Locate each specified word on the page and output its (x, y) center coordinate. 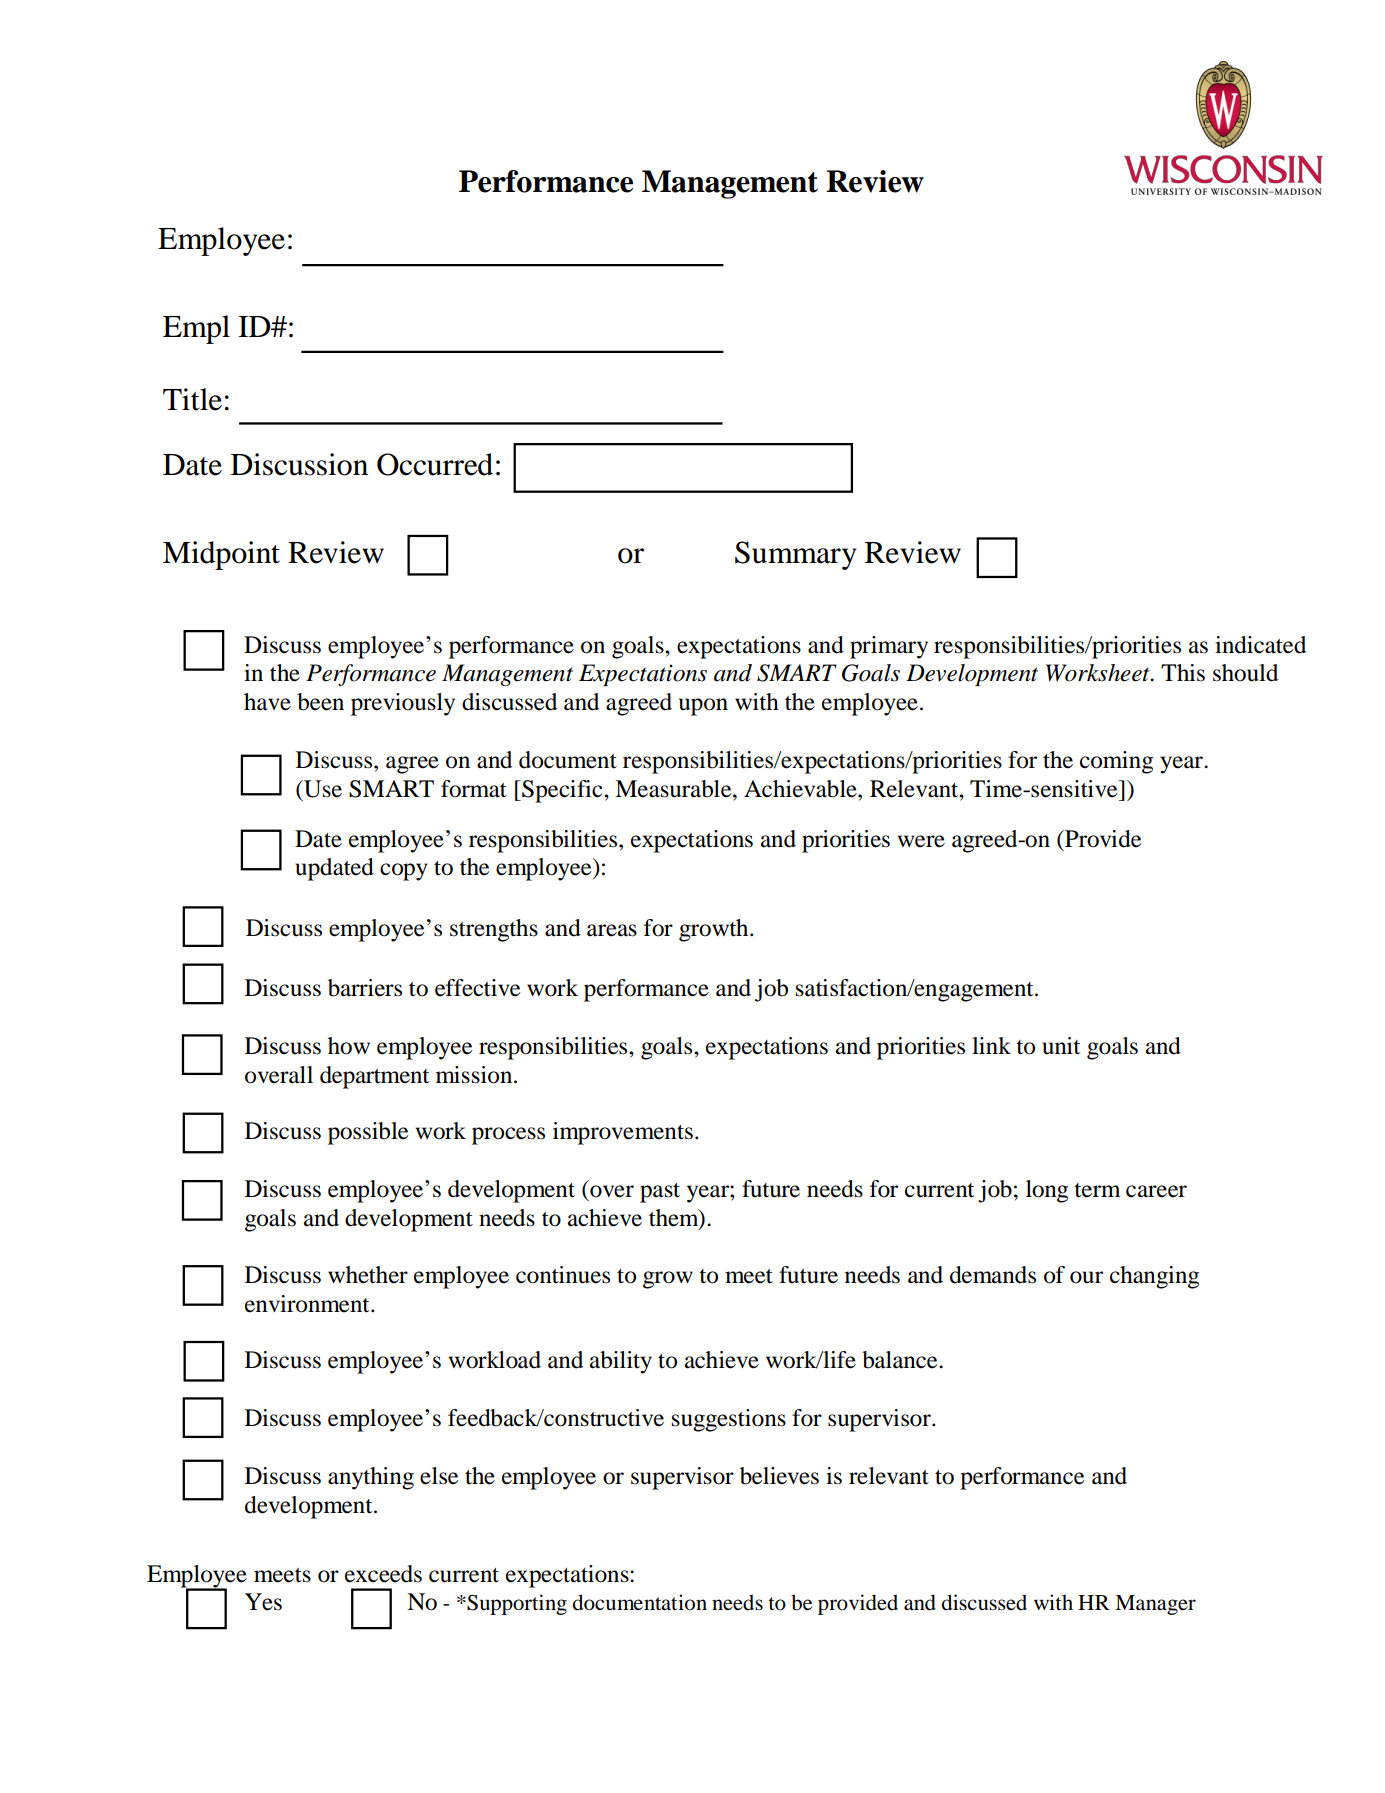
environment (308, 1304)
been (320, 702)
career (1156, 1191)
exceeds (383, 1574)
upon (703, 707)
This (1183, 673)
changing (1154, 1277)
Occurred (435, 464)
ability (621, 1362)
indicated (1260, 645)
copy (404, 872)
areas (612, 930)
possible (368, 1133)
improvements (623, 1133)
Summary (795, 555)
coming (1116, 762)
